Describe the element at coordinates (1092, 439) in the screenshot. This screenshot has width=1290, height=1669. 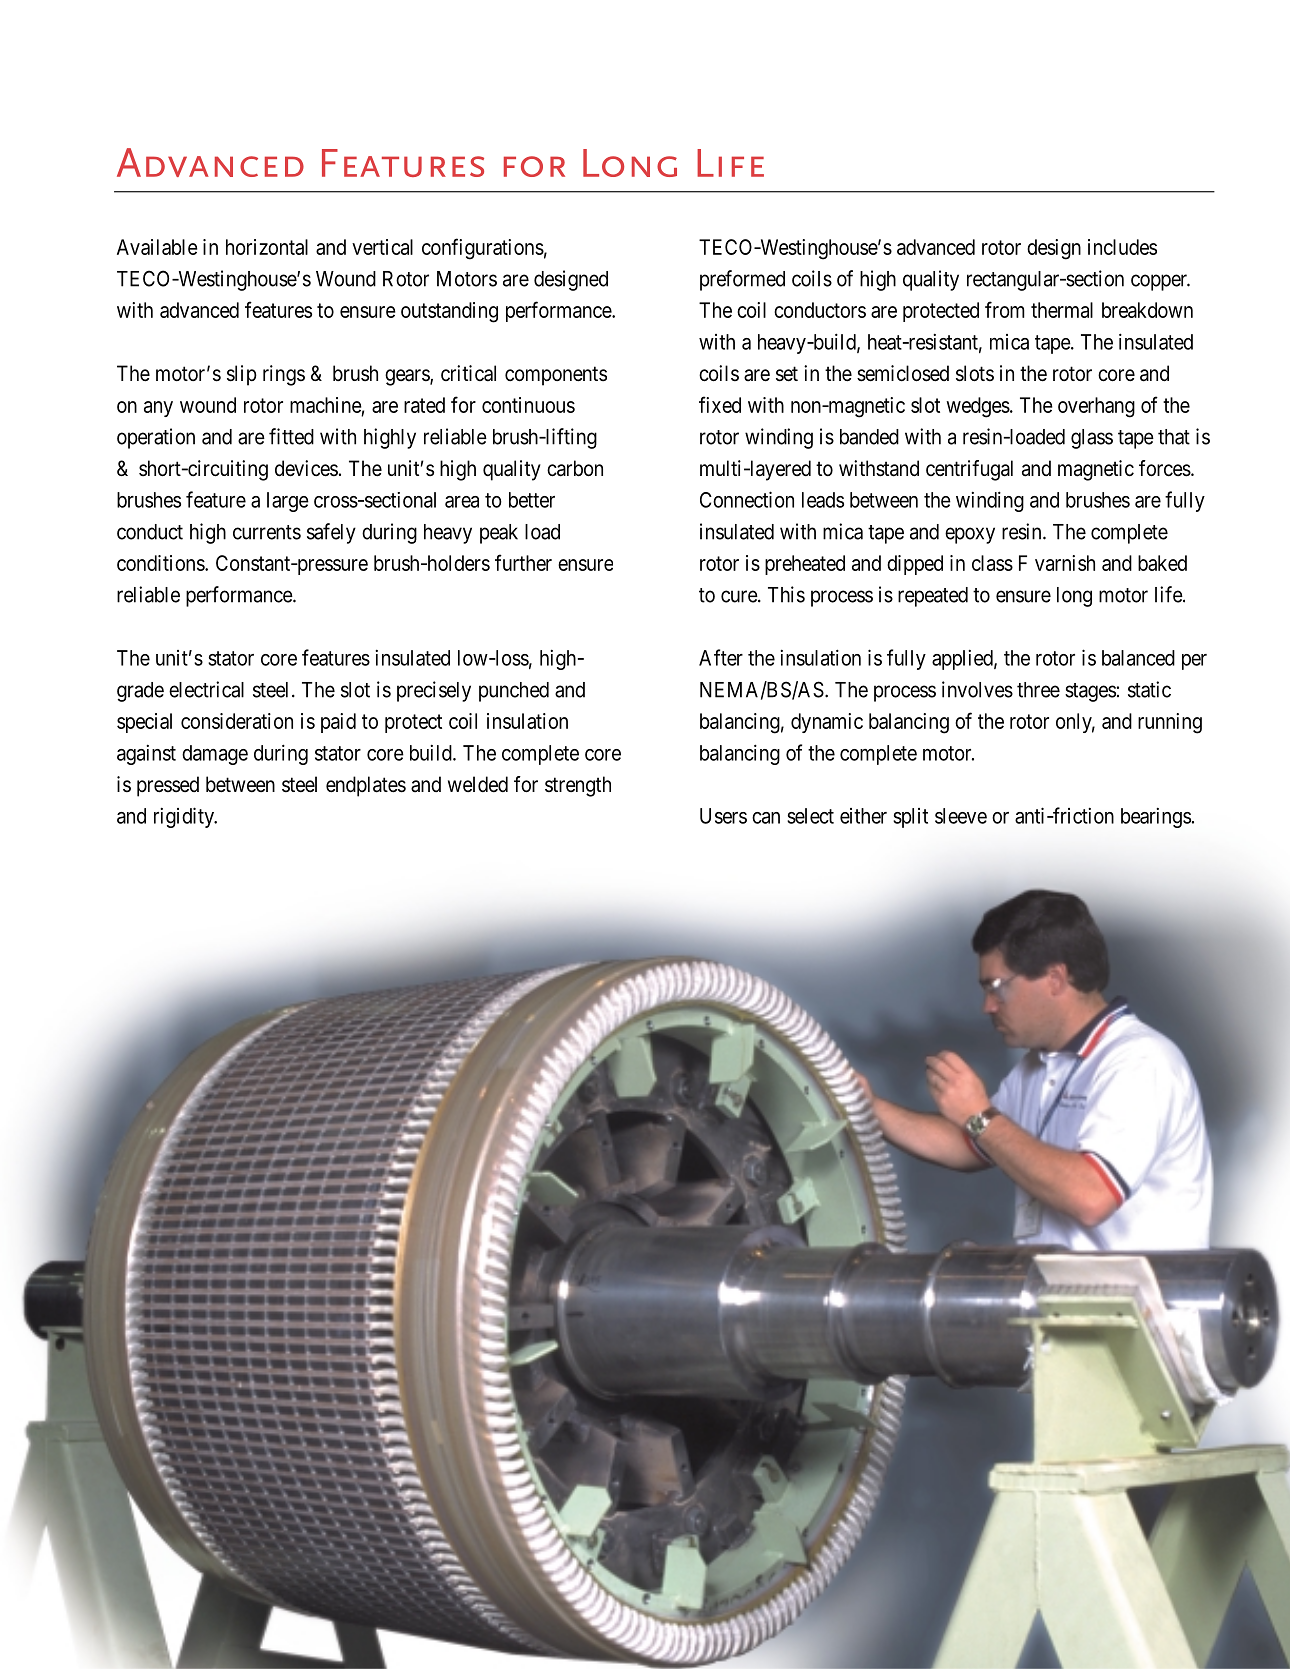
I see `glass` at that location.
